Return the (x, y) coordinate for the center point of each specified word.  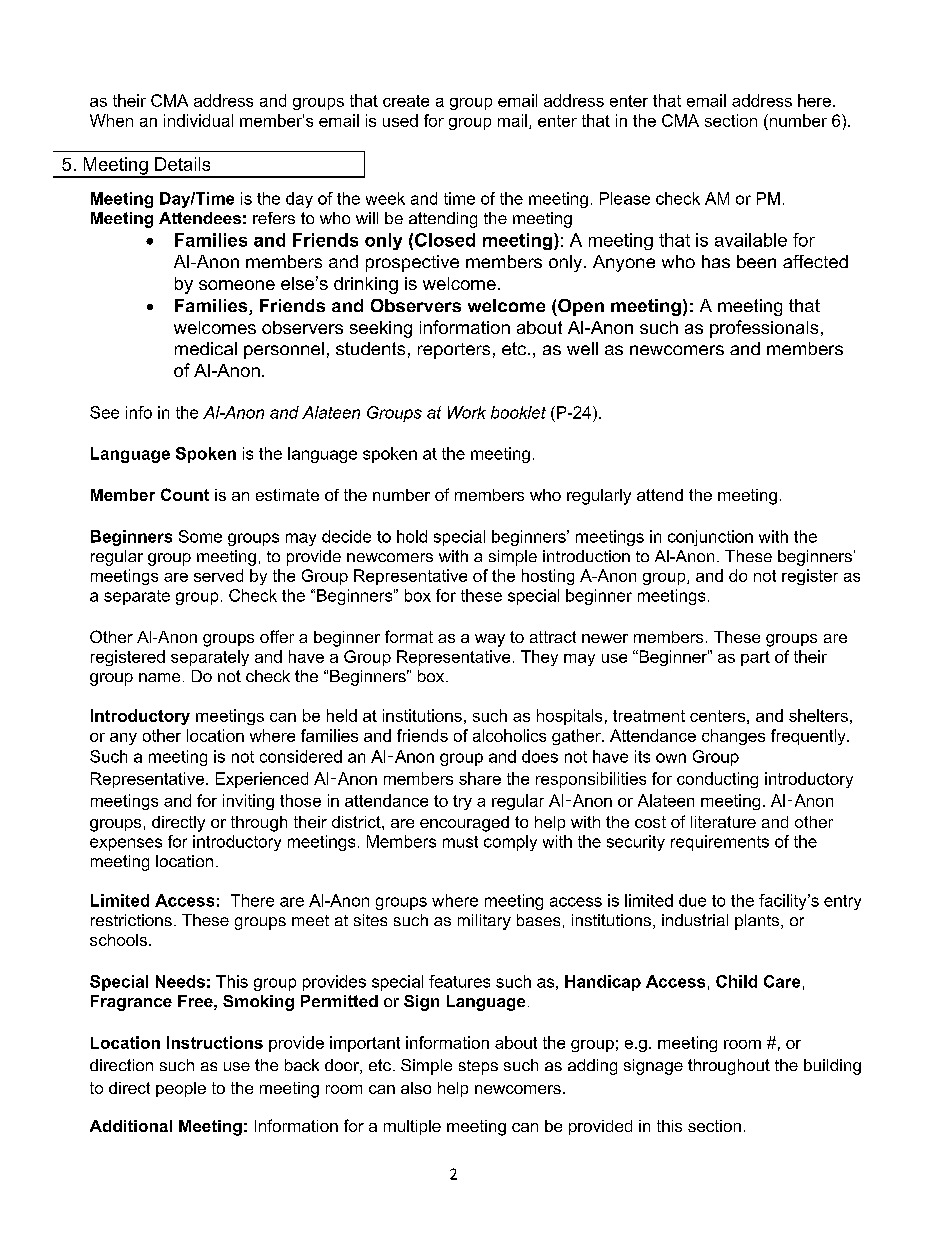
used (400, 120)
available (751, 240)
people (181, 1089)
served (218, 575)
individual (198, 120)
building (832, 1067)
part (755, 658)
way (490, 640)
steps (478, 1067)
